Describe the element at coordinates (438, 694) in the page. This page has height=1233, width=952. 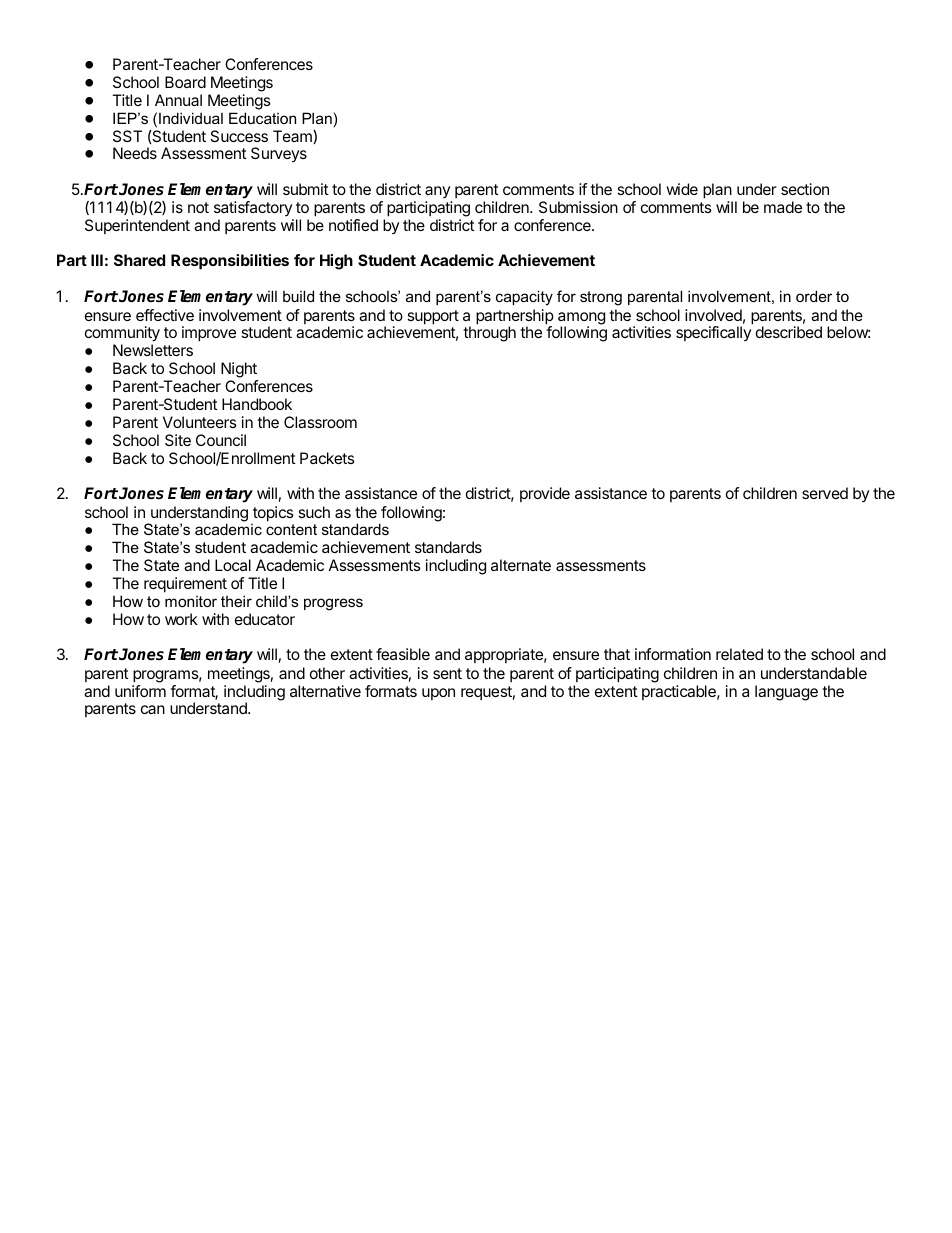
I see `upon` at that location.
